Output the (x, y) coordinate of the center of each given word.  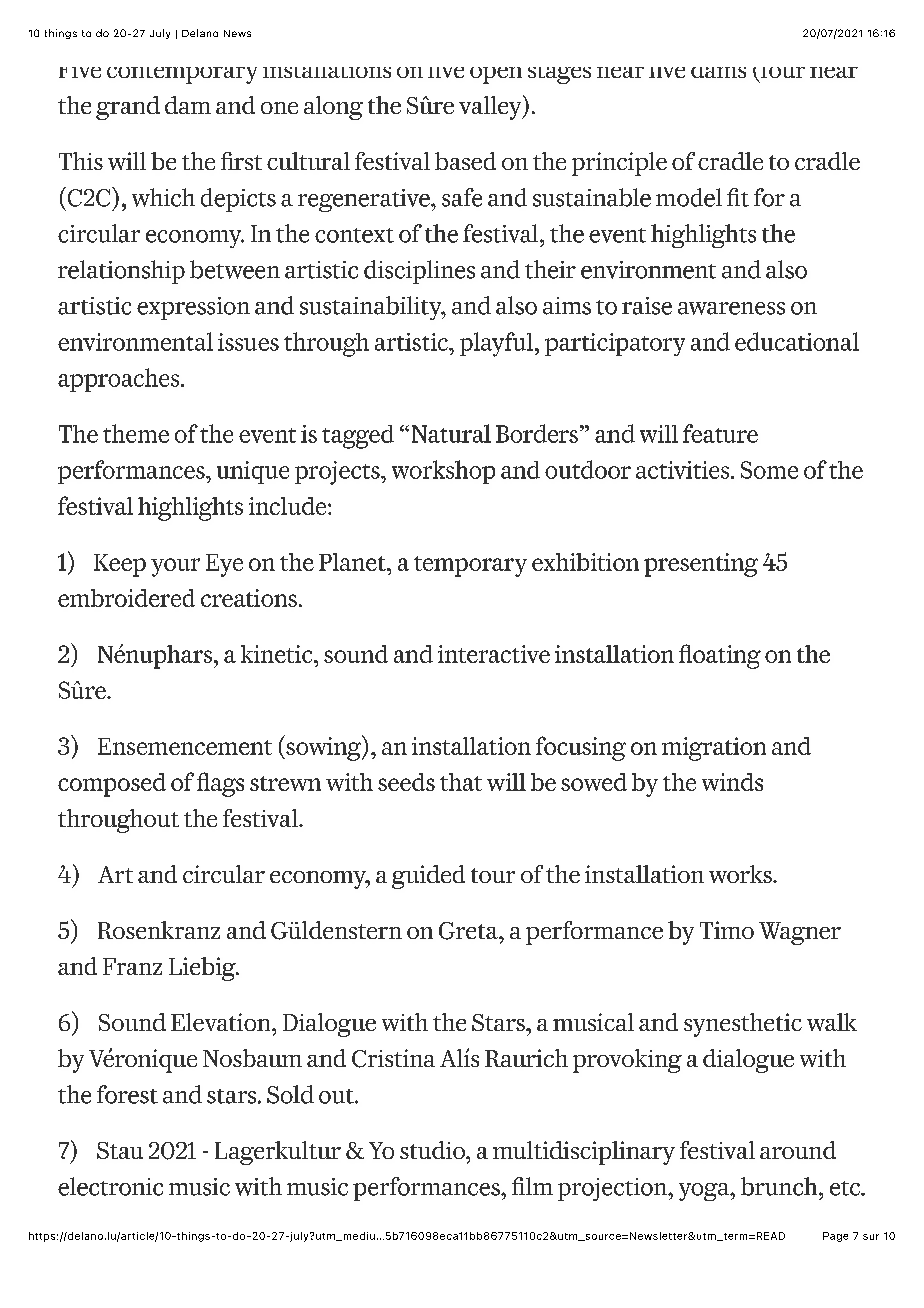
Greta (470, 931)
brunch (780, 1186)
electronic (110, 1186)
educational (797, 341)
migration (714, 749)
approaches (120, 380)
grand (128, 108)
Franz (132, 966)
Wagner (800, 933)
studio (433, 1150)
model (689, 197)
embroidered (126, 598)
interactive (494, 654)
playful (496, 344)
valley (491, 107)
